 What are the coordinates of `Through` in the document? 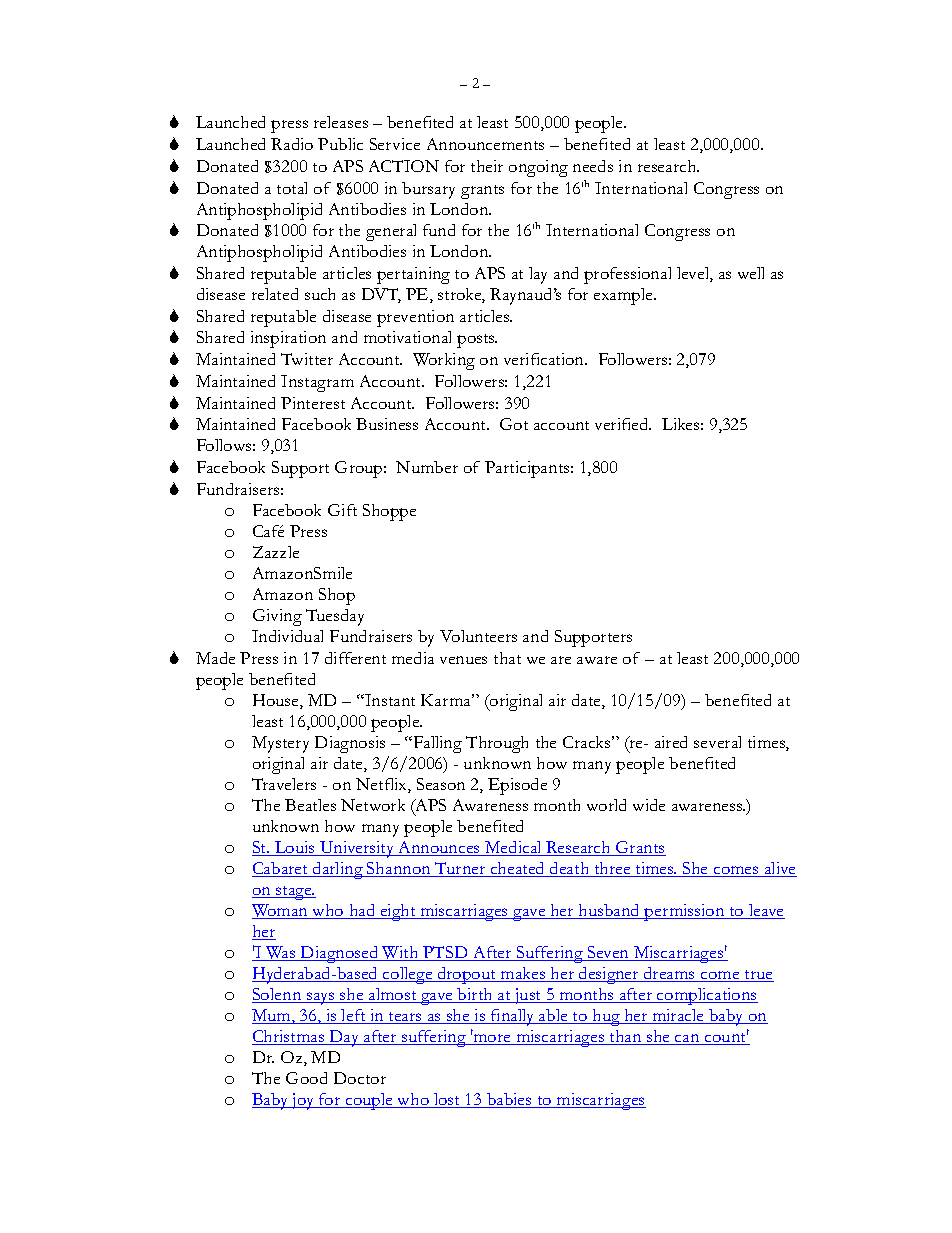 It's located at (497, 744).
